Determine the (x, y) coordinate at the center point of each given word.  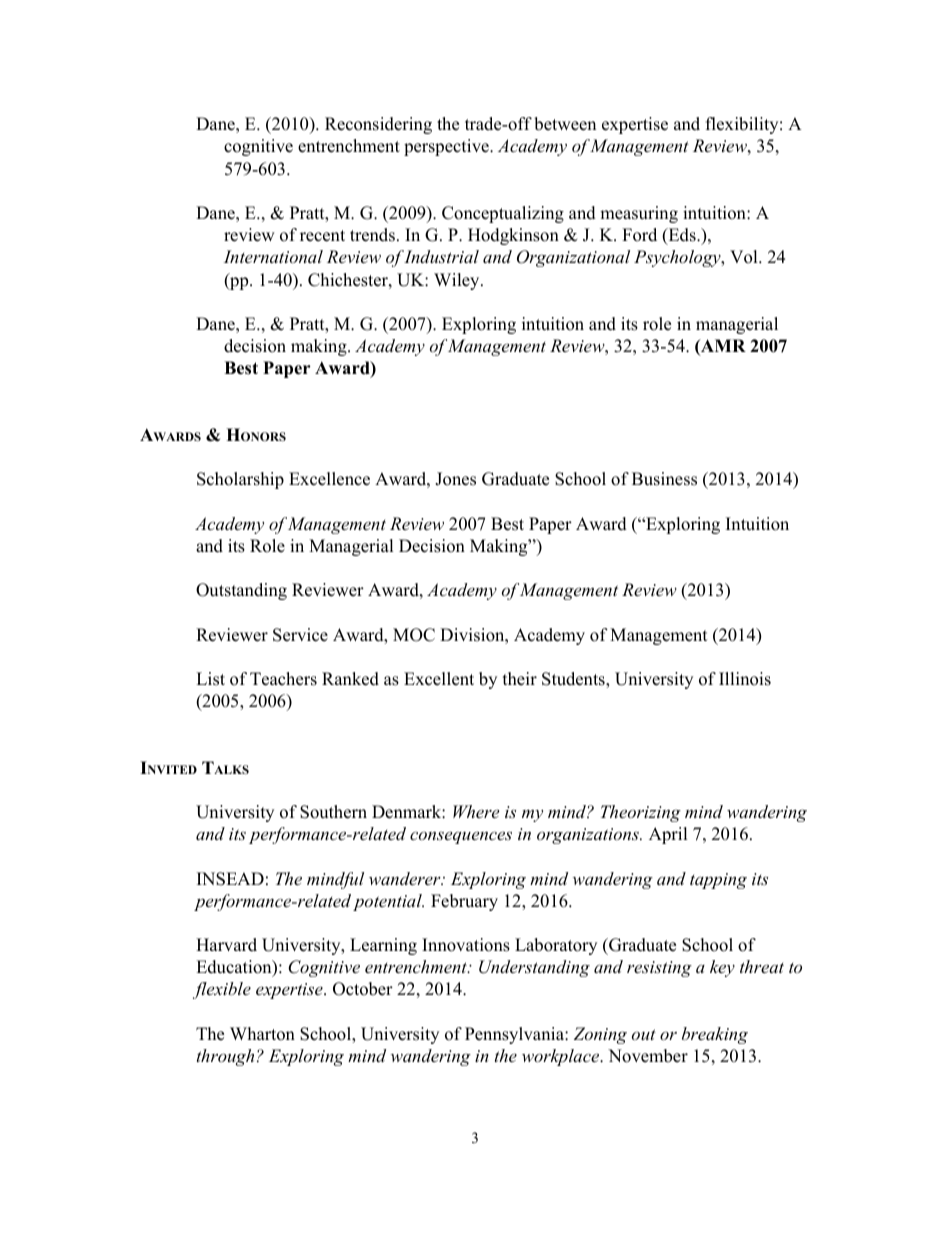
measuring (639, 214)
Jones (455, 479)
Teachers (283, 679)
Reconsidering (378, 125)
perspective (447, 147)
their (520, 679)
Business (664, 479)
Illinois (745, 679)
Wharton (262, 1034)
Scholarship (240, 480)
